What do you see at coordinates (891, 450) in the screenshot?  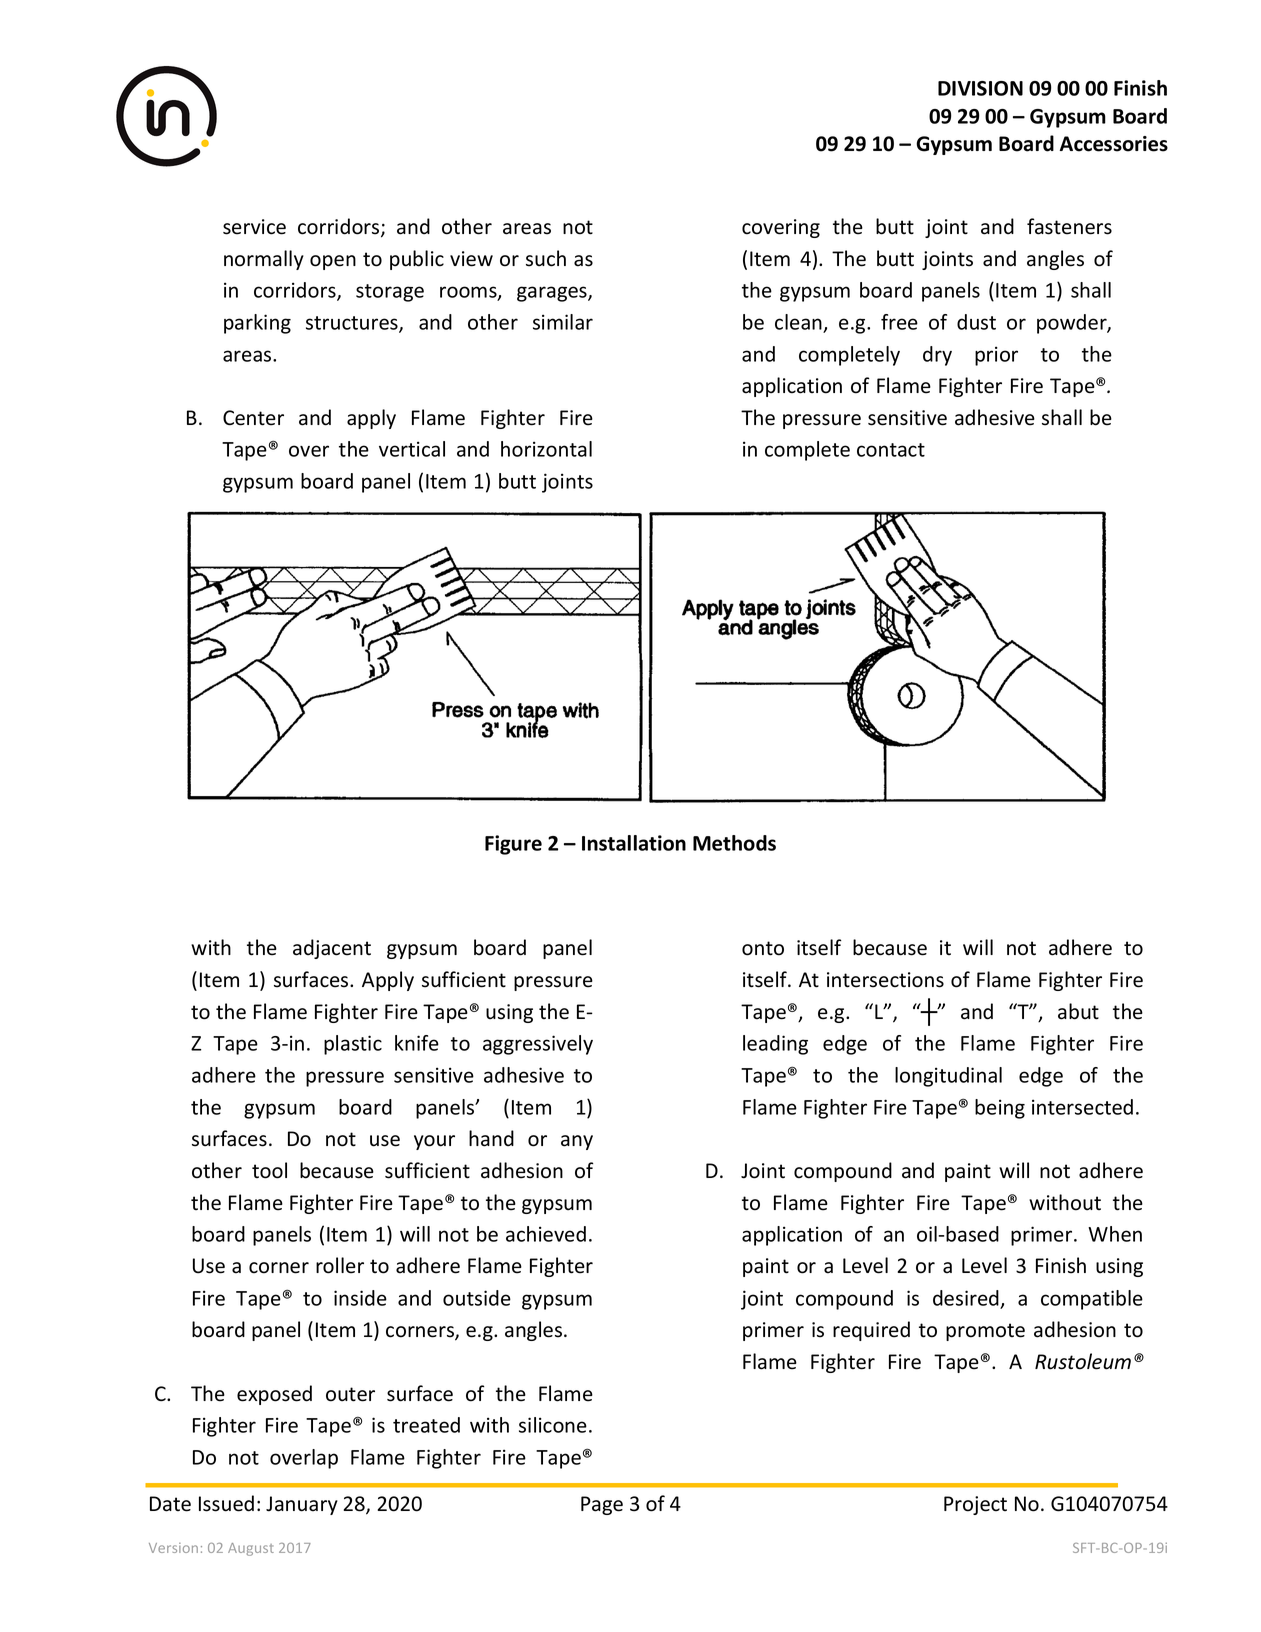 I see `contact` at bounding box center [891, 450].
